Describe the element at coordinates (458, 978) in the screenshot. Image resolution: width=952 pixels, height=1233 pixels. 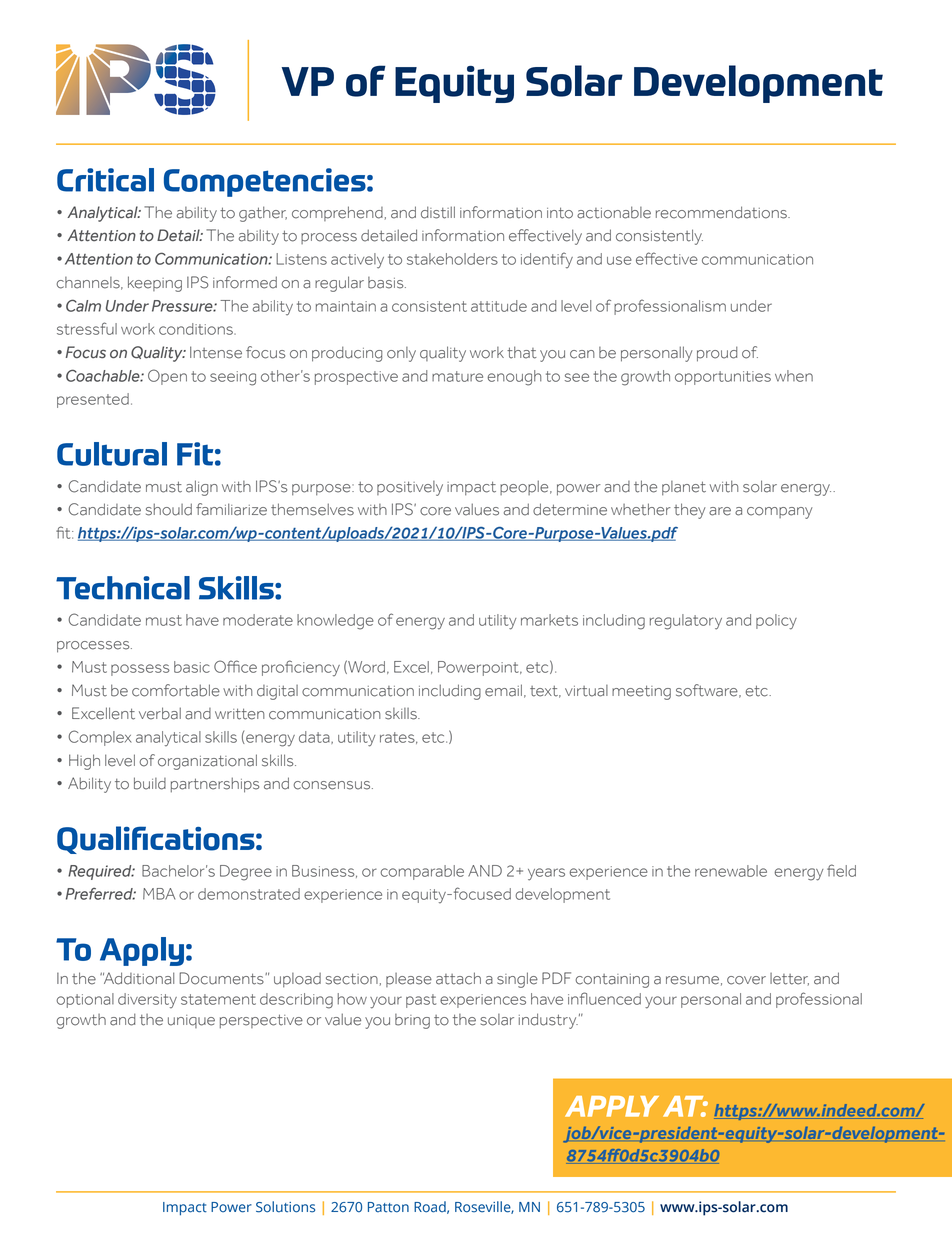
I see `attach` at that location.
